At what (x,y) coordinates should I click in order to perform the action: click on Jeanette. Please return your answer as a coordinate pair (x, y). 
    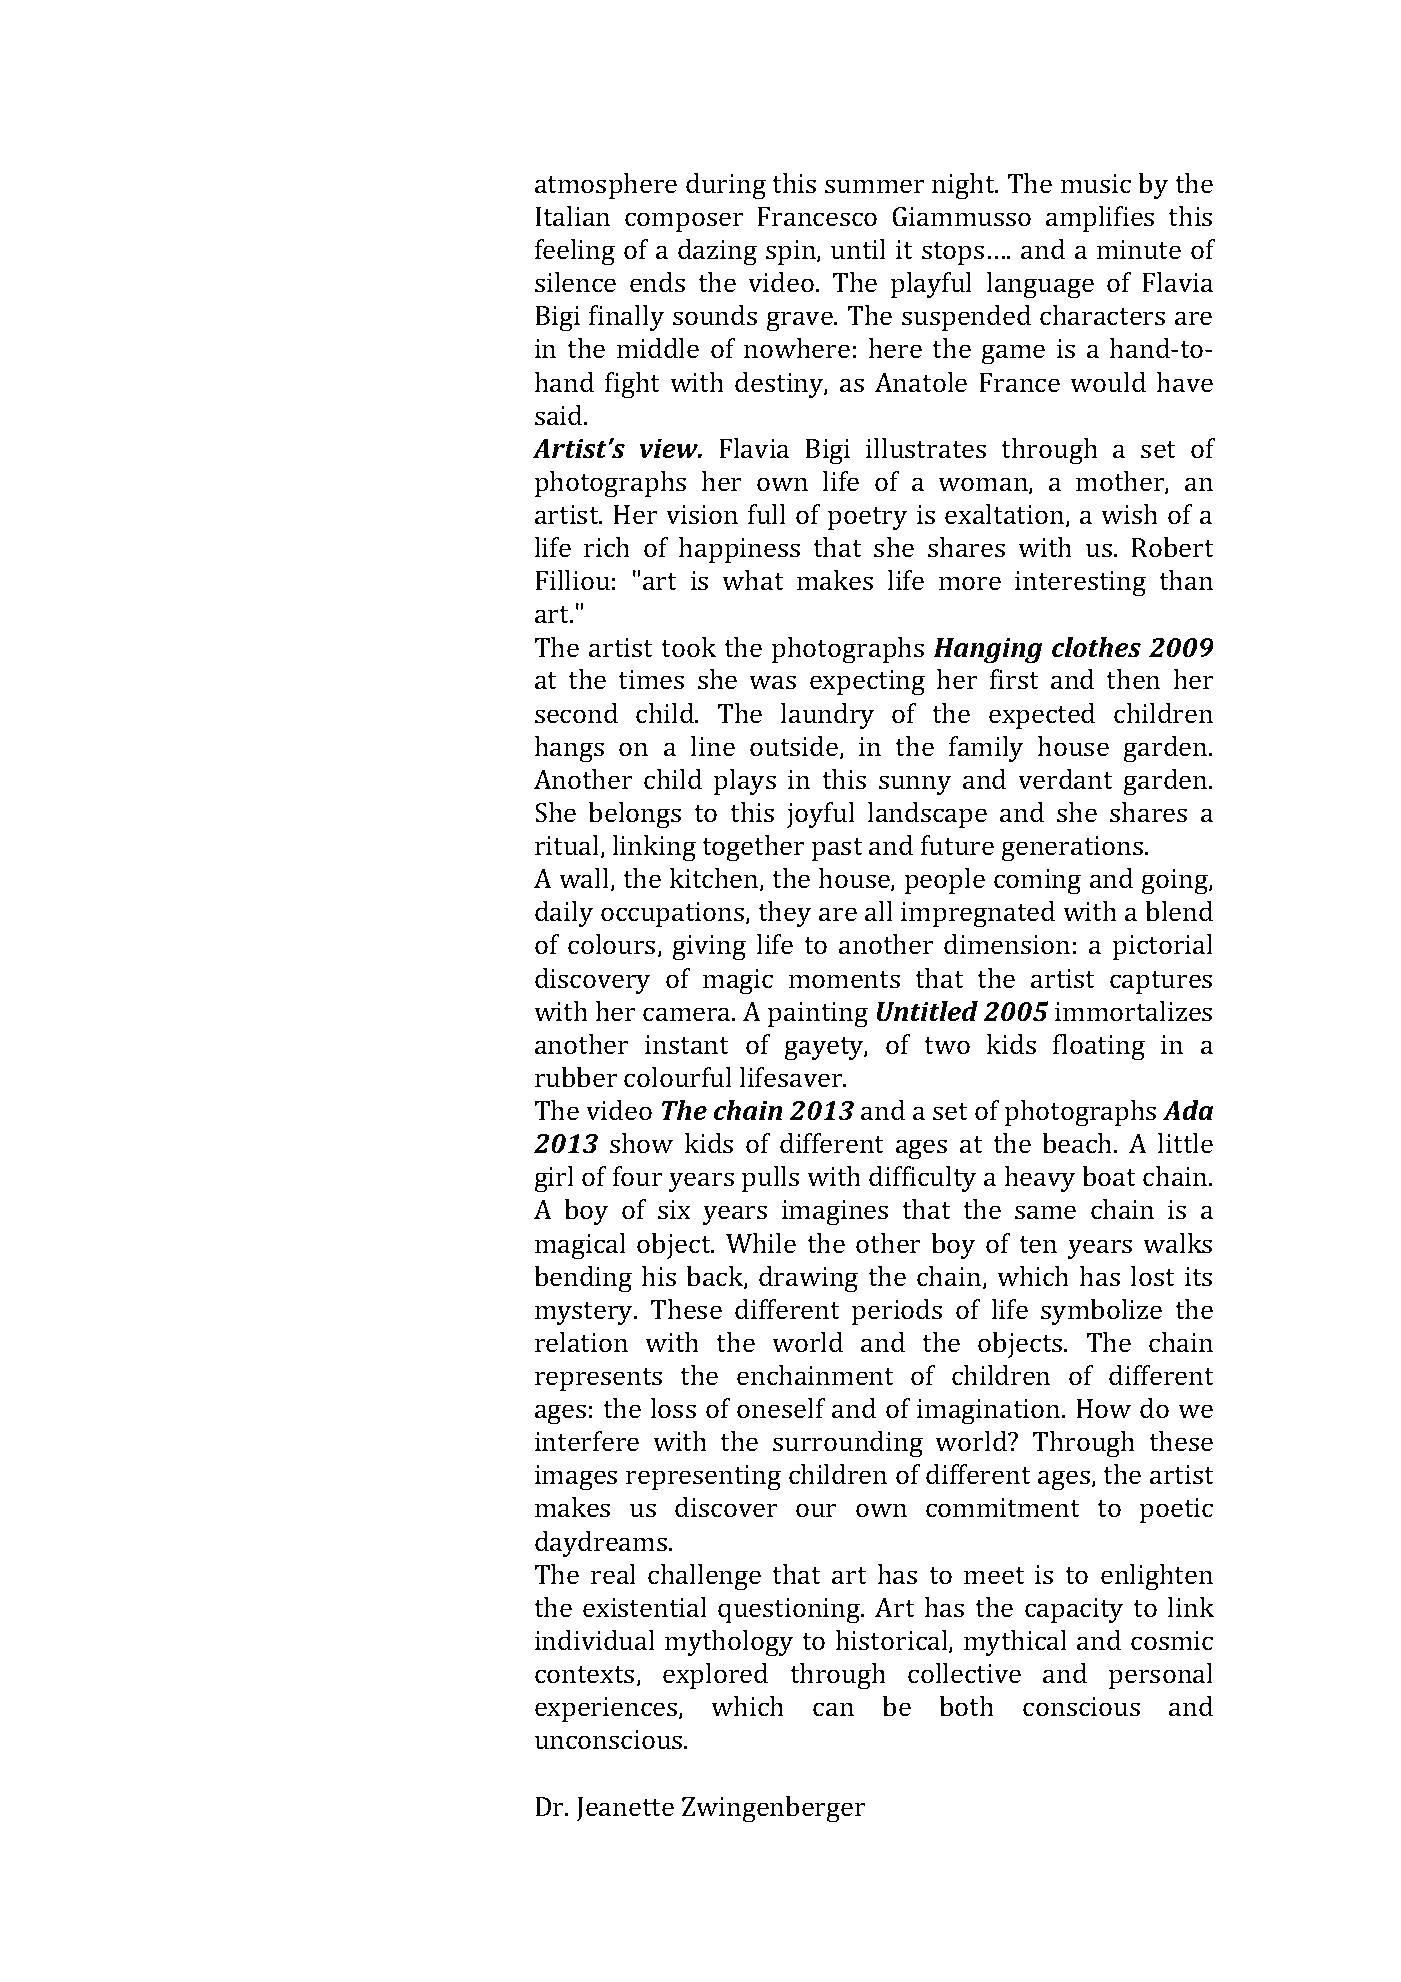
    Looking at the image, I should click on (625, 1809).
